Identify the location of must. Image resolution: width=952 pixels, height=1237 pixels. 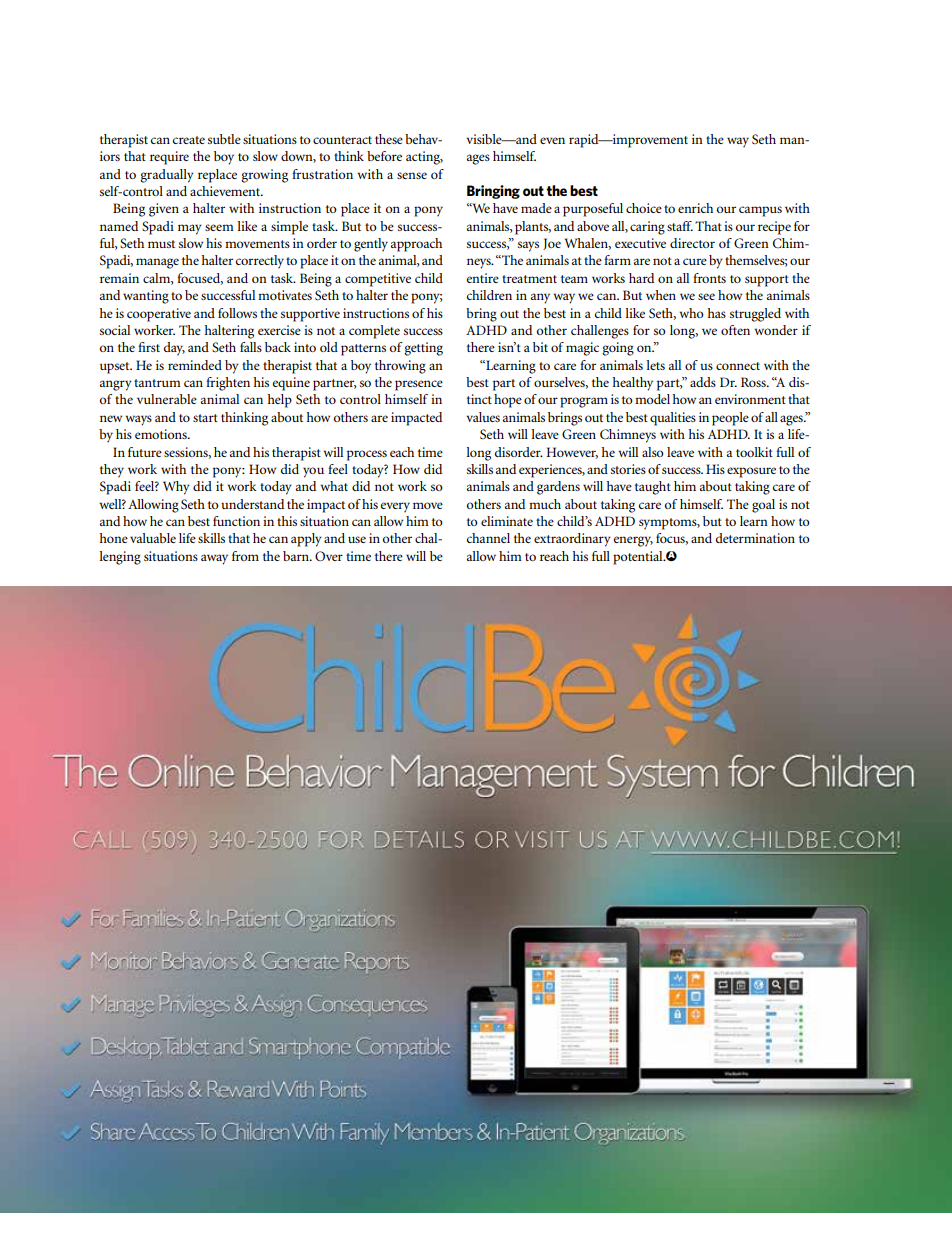
(161, 244).
